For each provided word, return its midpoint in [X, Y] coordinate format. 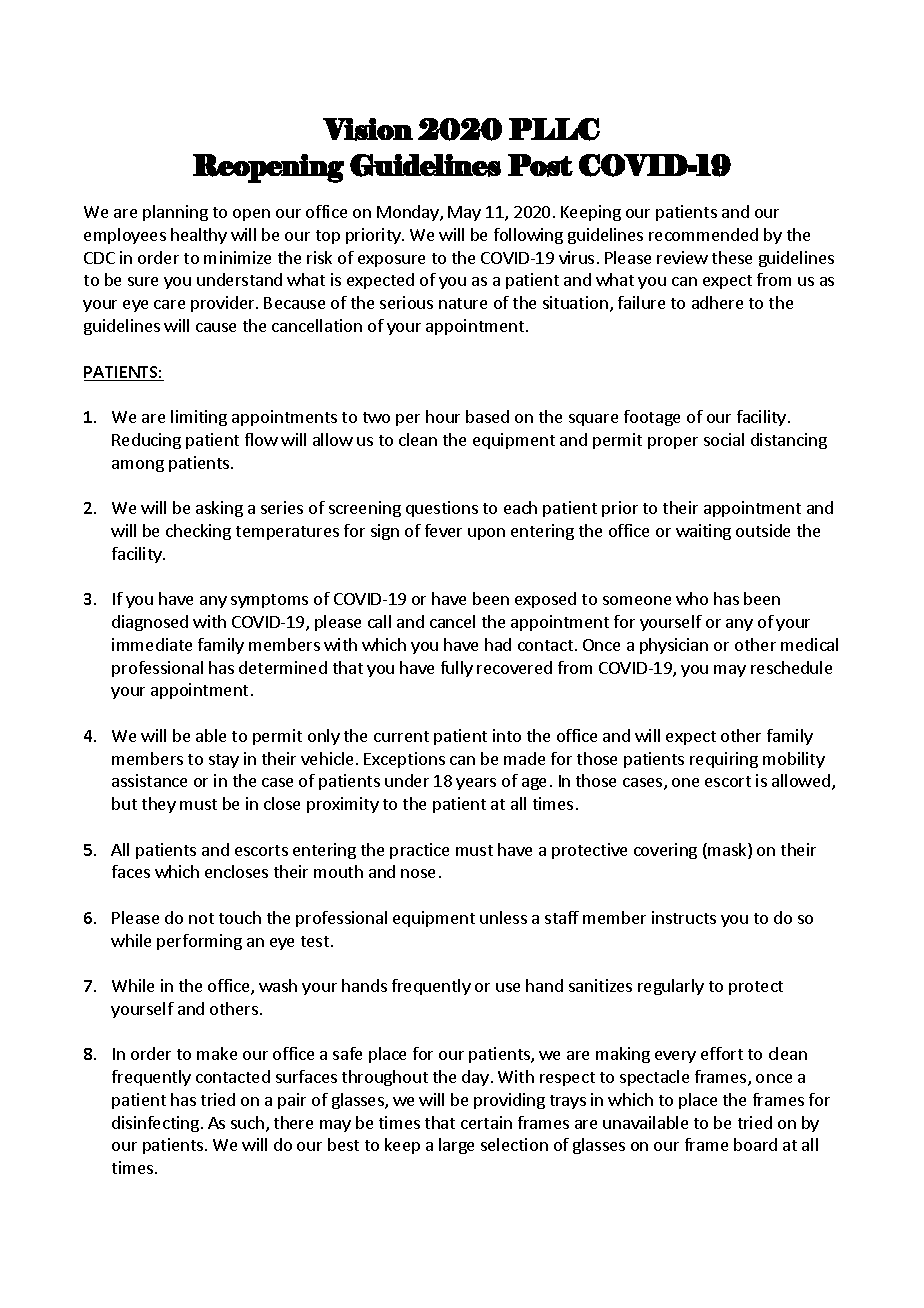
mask [728, 851]
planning [175, 213]
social [724, 439]
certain [486, 1122]
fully [457, 669]
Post [540, 165]
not [201, 918]
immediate [152, 644]
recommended [703, 234]
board [755, 1144]
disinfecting [155, 1124]
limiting [199, 418]
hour [443, 416]
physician [674, 646]
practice [419, 851]
